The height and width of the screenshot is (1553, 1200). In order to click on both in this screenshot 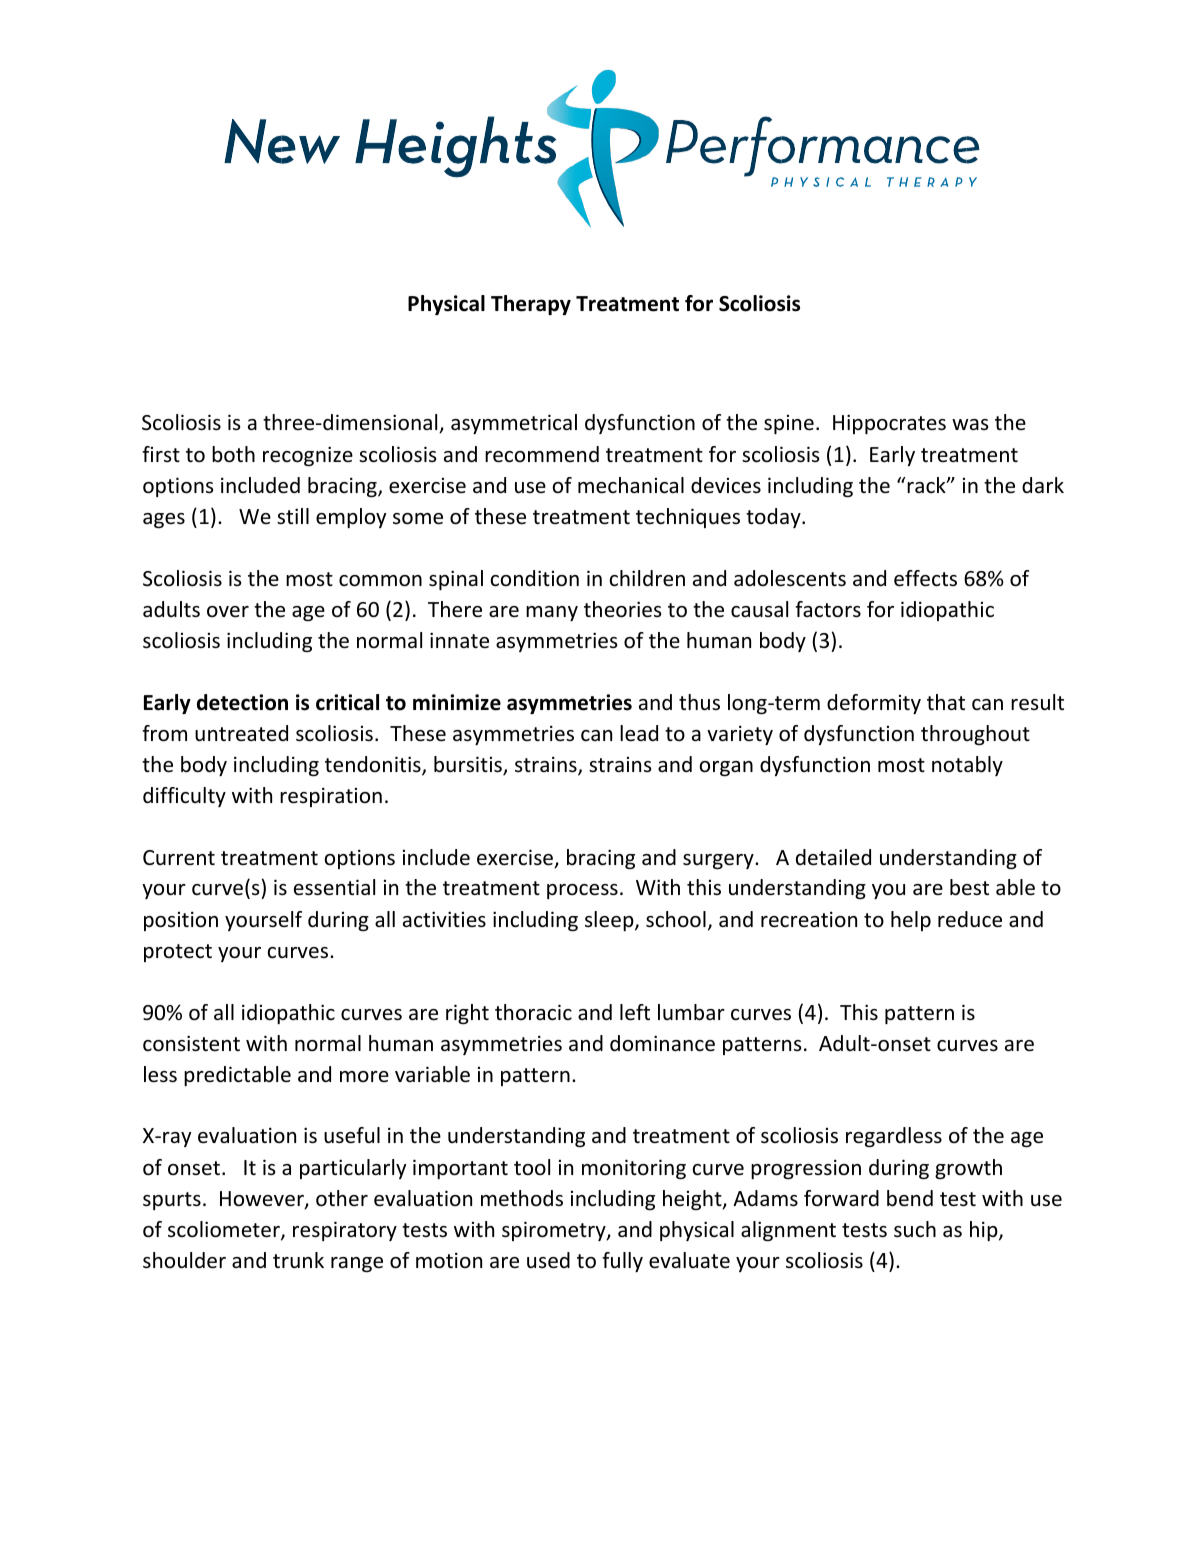, I will do `click(233, 454)`.
